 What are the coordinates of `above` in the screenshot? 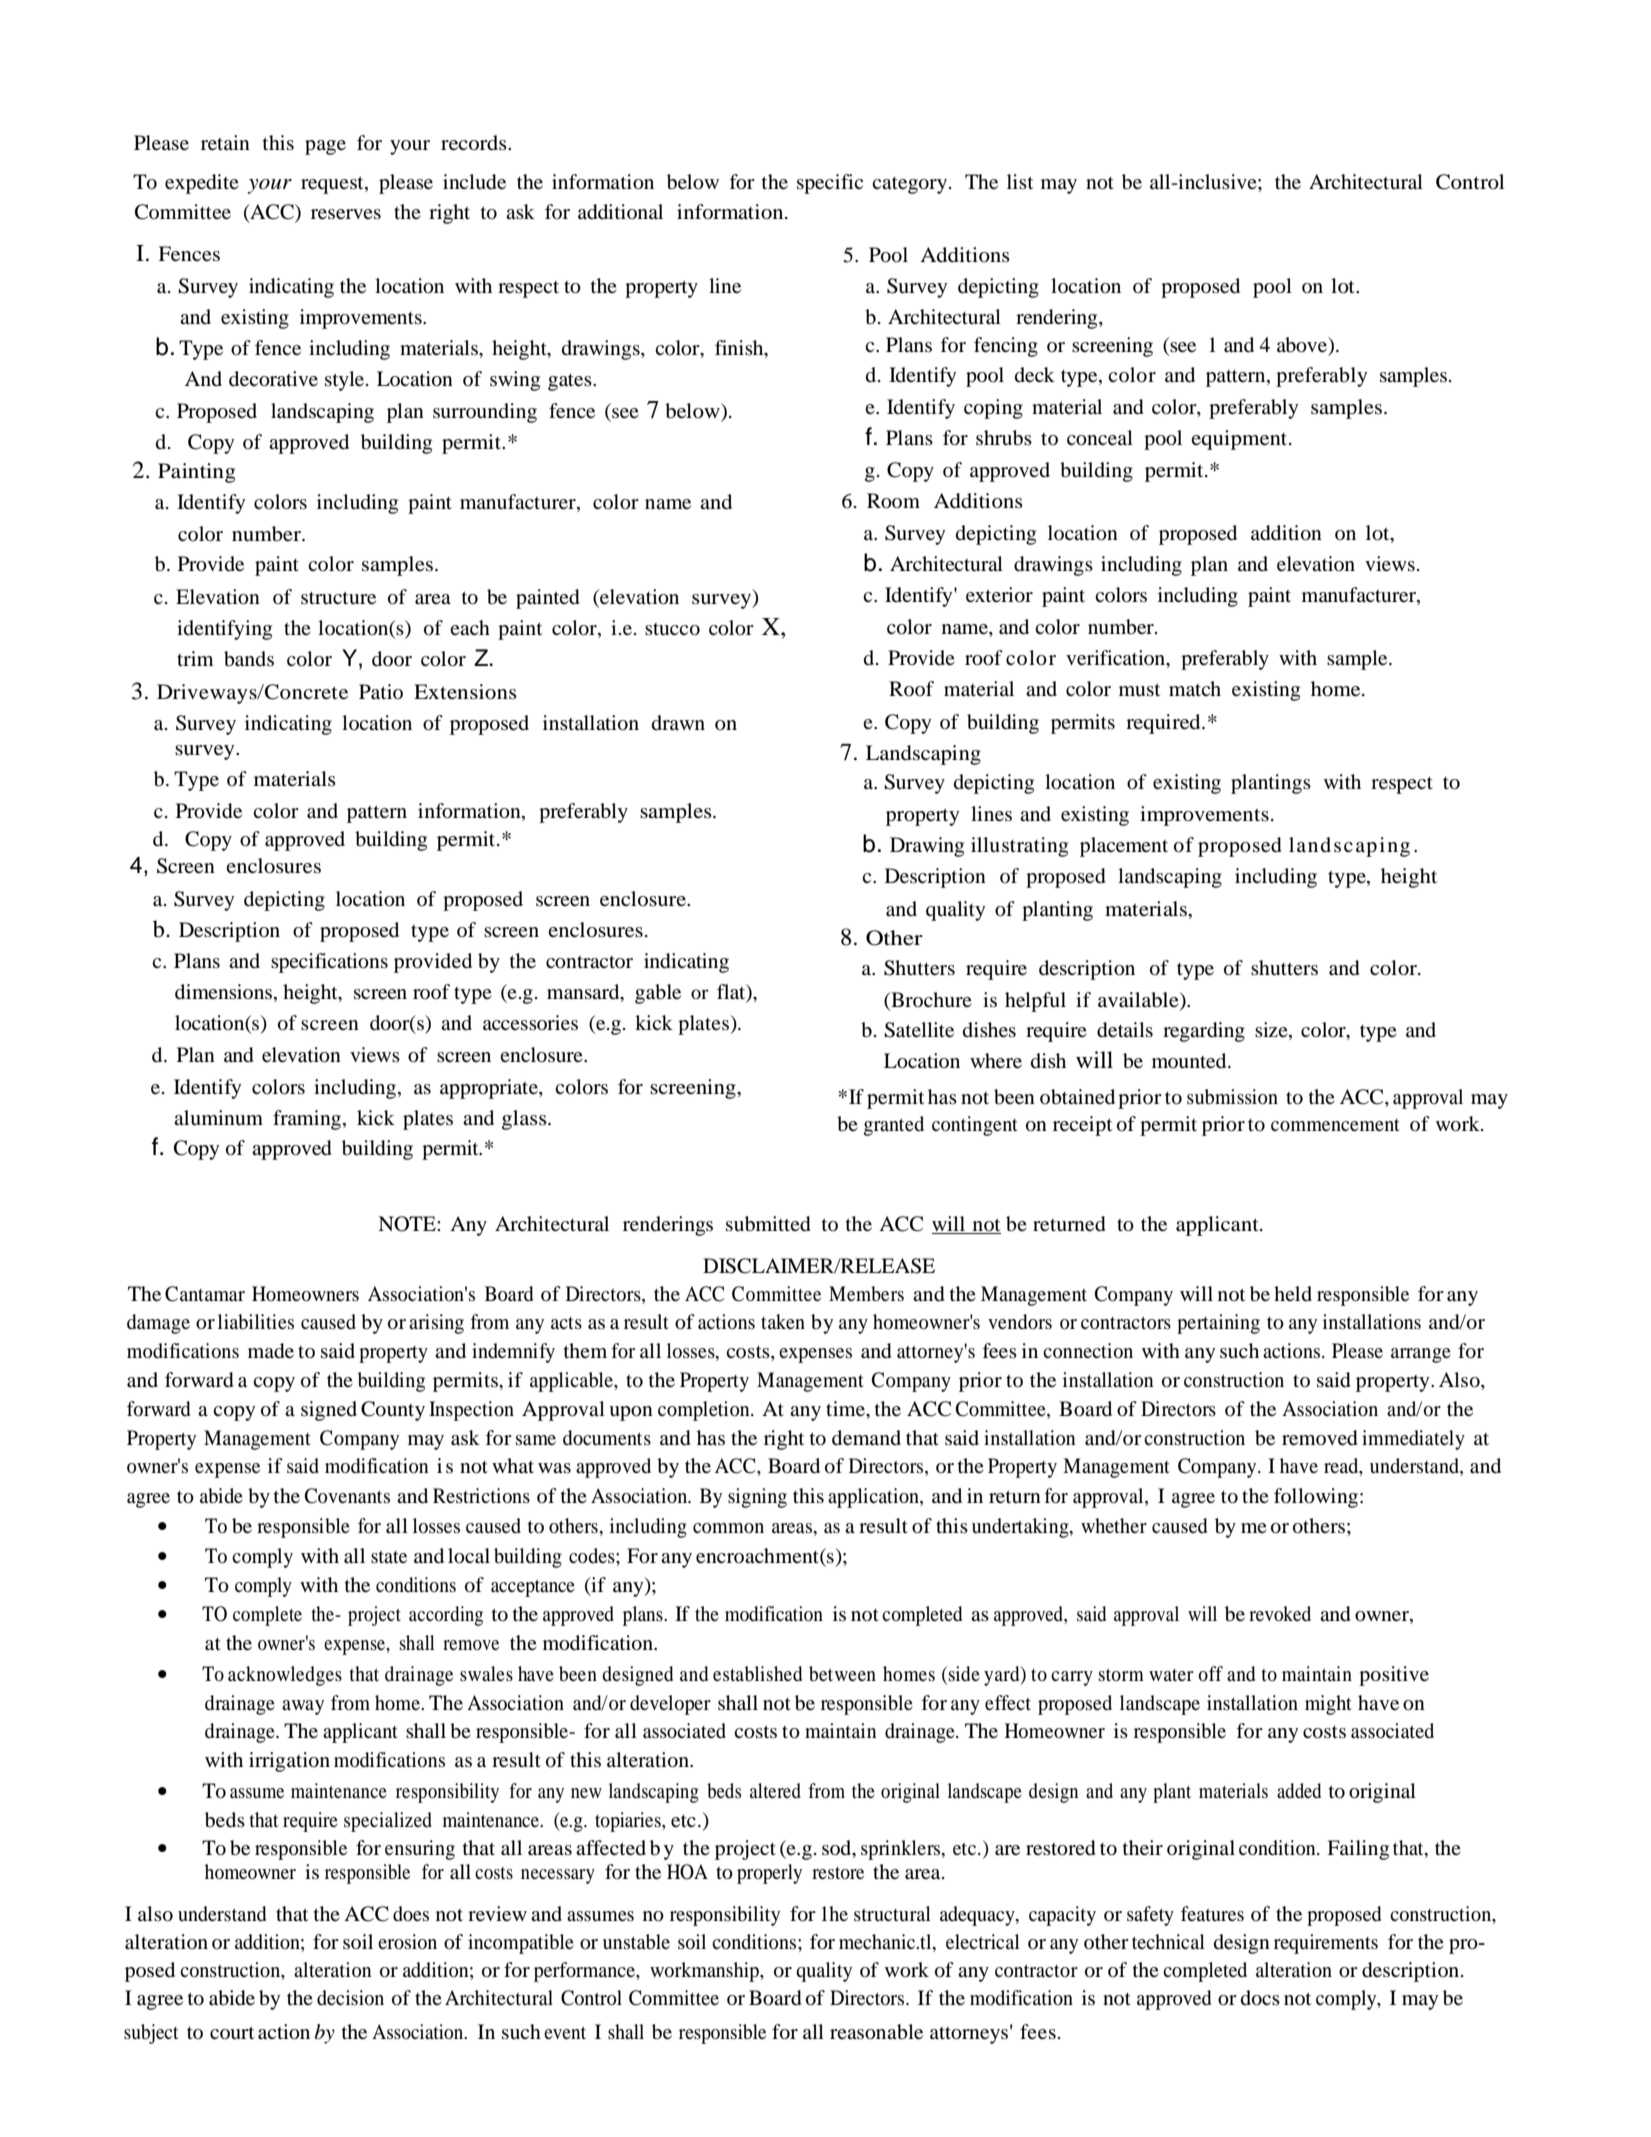 It's located at (1303, 345).
